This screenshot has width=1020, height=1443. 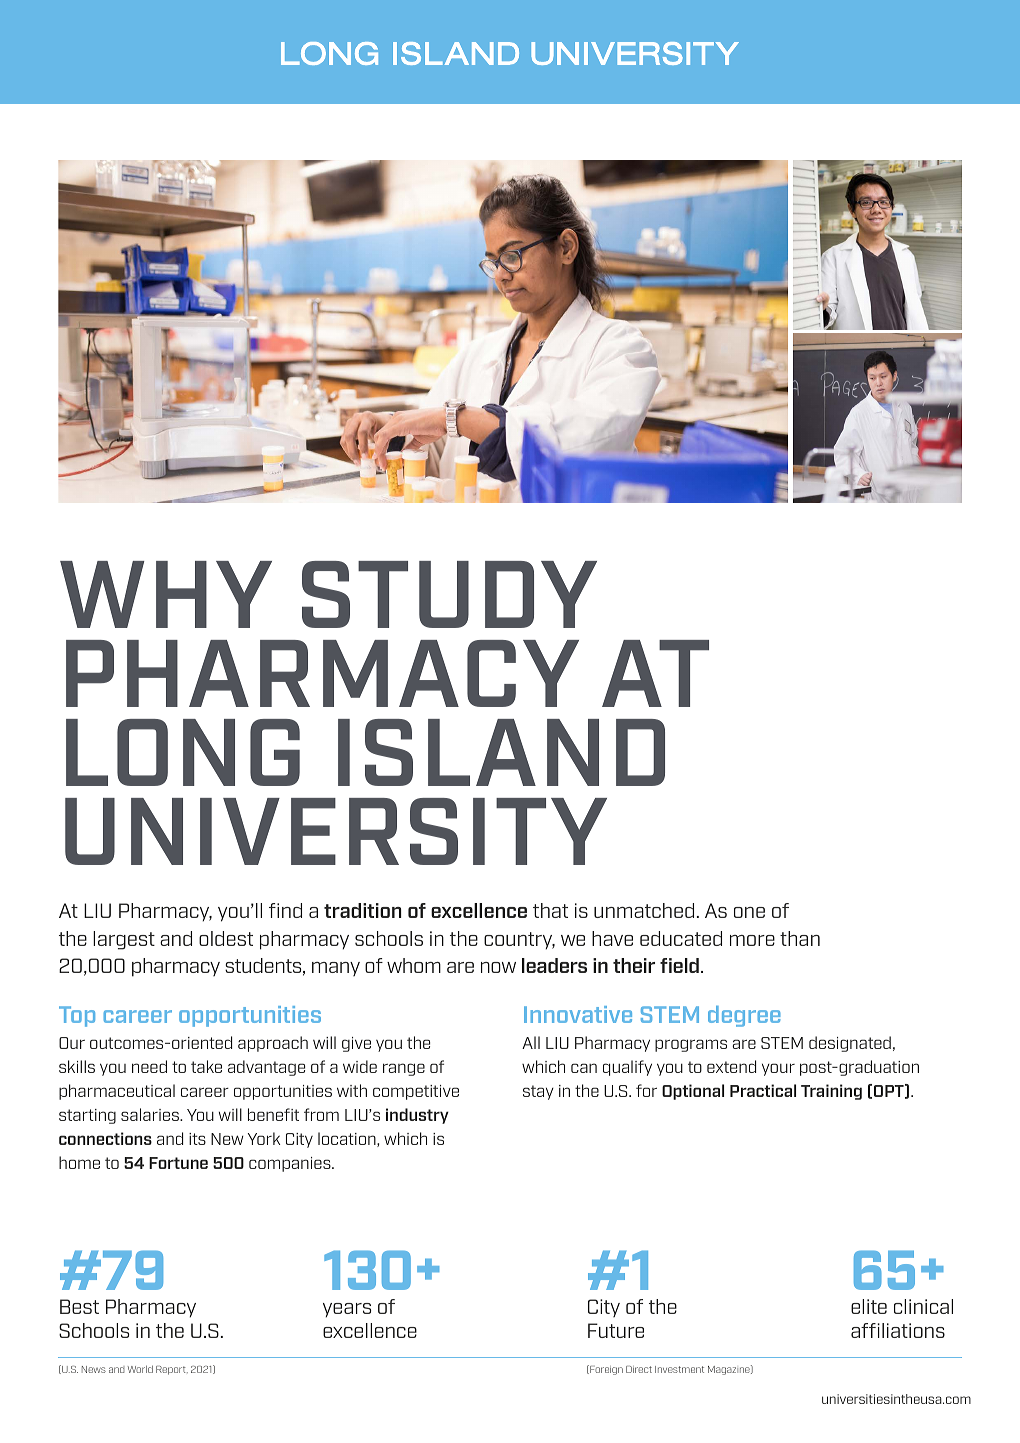 What do you see at coordinates (166, 594) in the screenshot?
I see `WHY` at bounding box center [166, 594].
